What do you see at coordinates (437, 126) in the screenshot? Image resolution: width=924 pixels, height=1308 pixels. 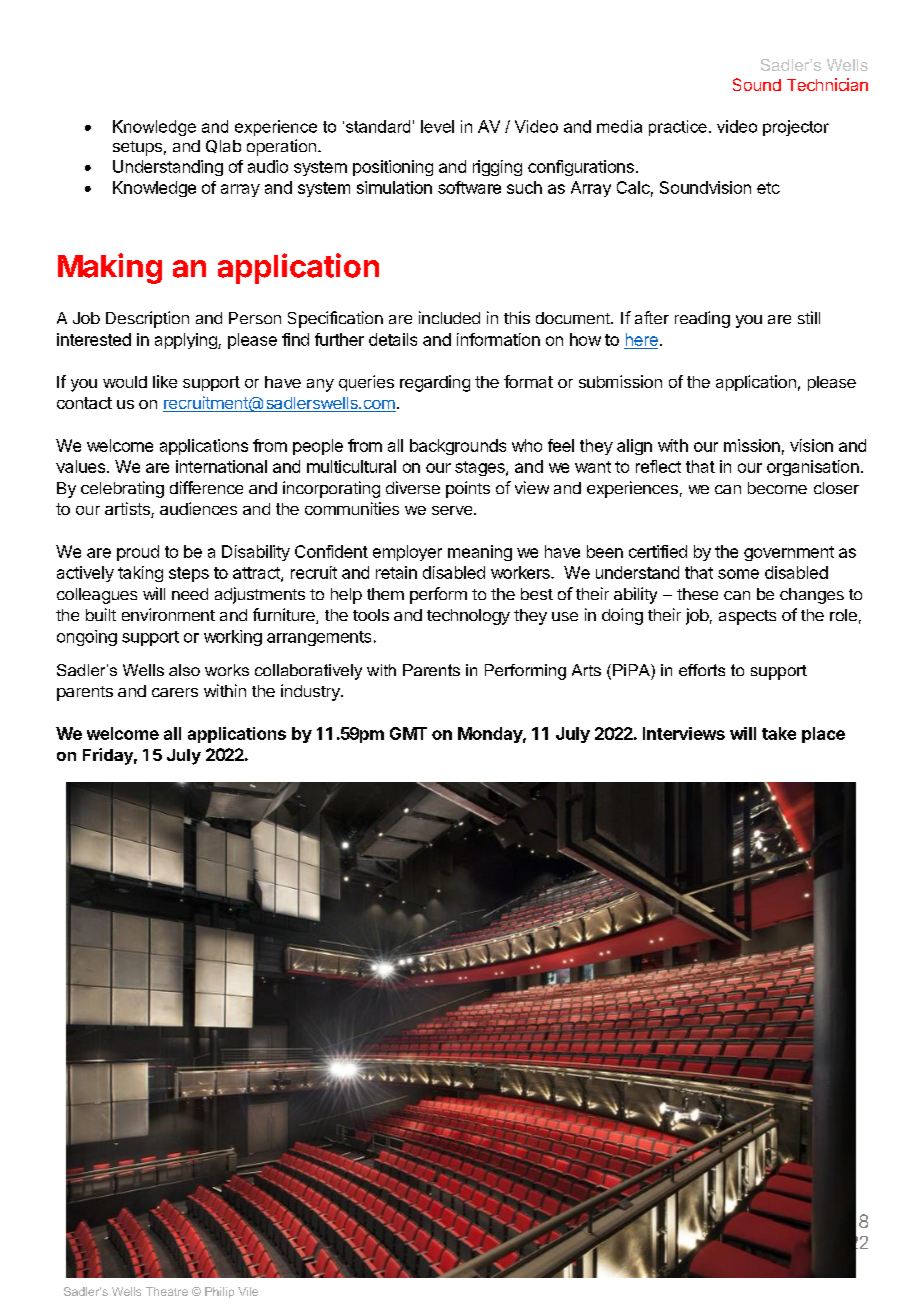 I see `level` at bounding box center [437, 126].
